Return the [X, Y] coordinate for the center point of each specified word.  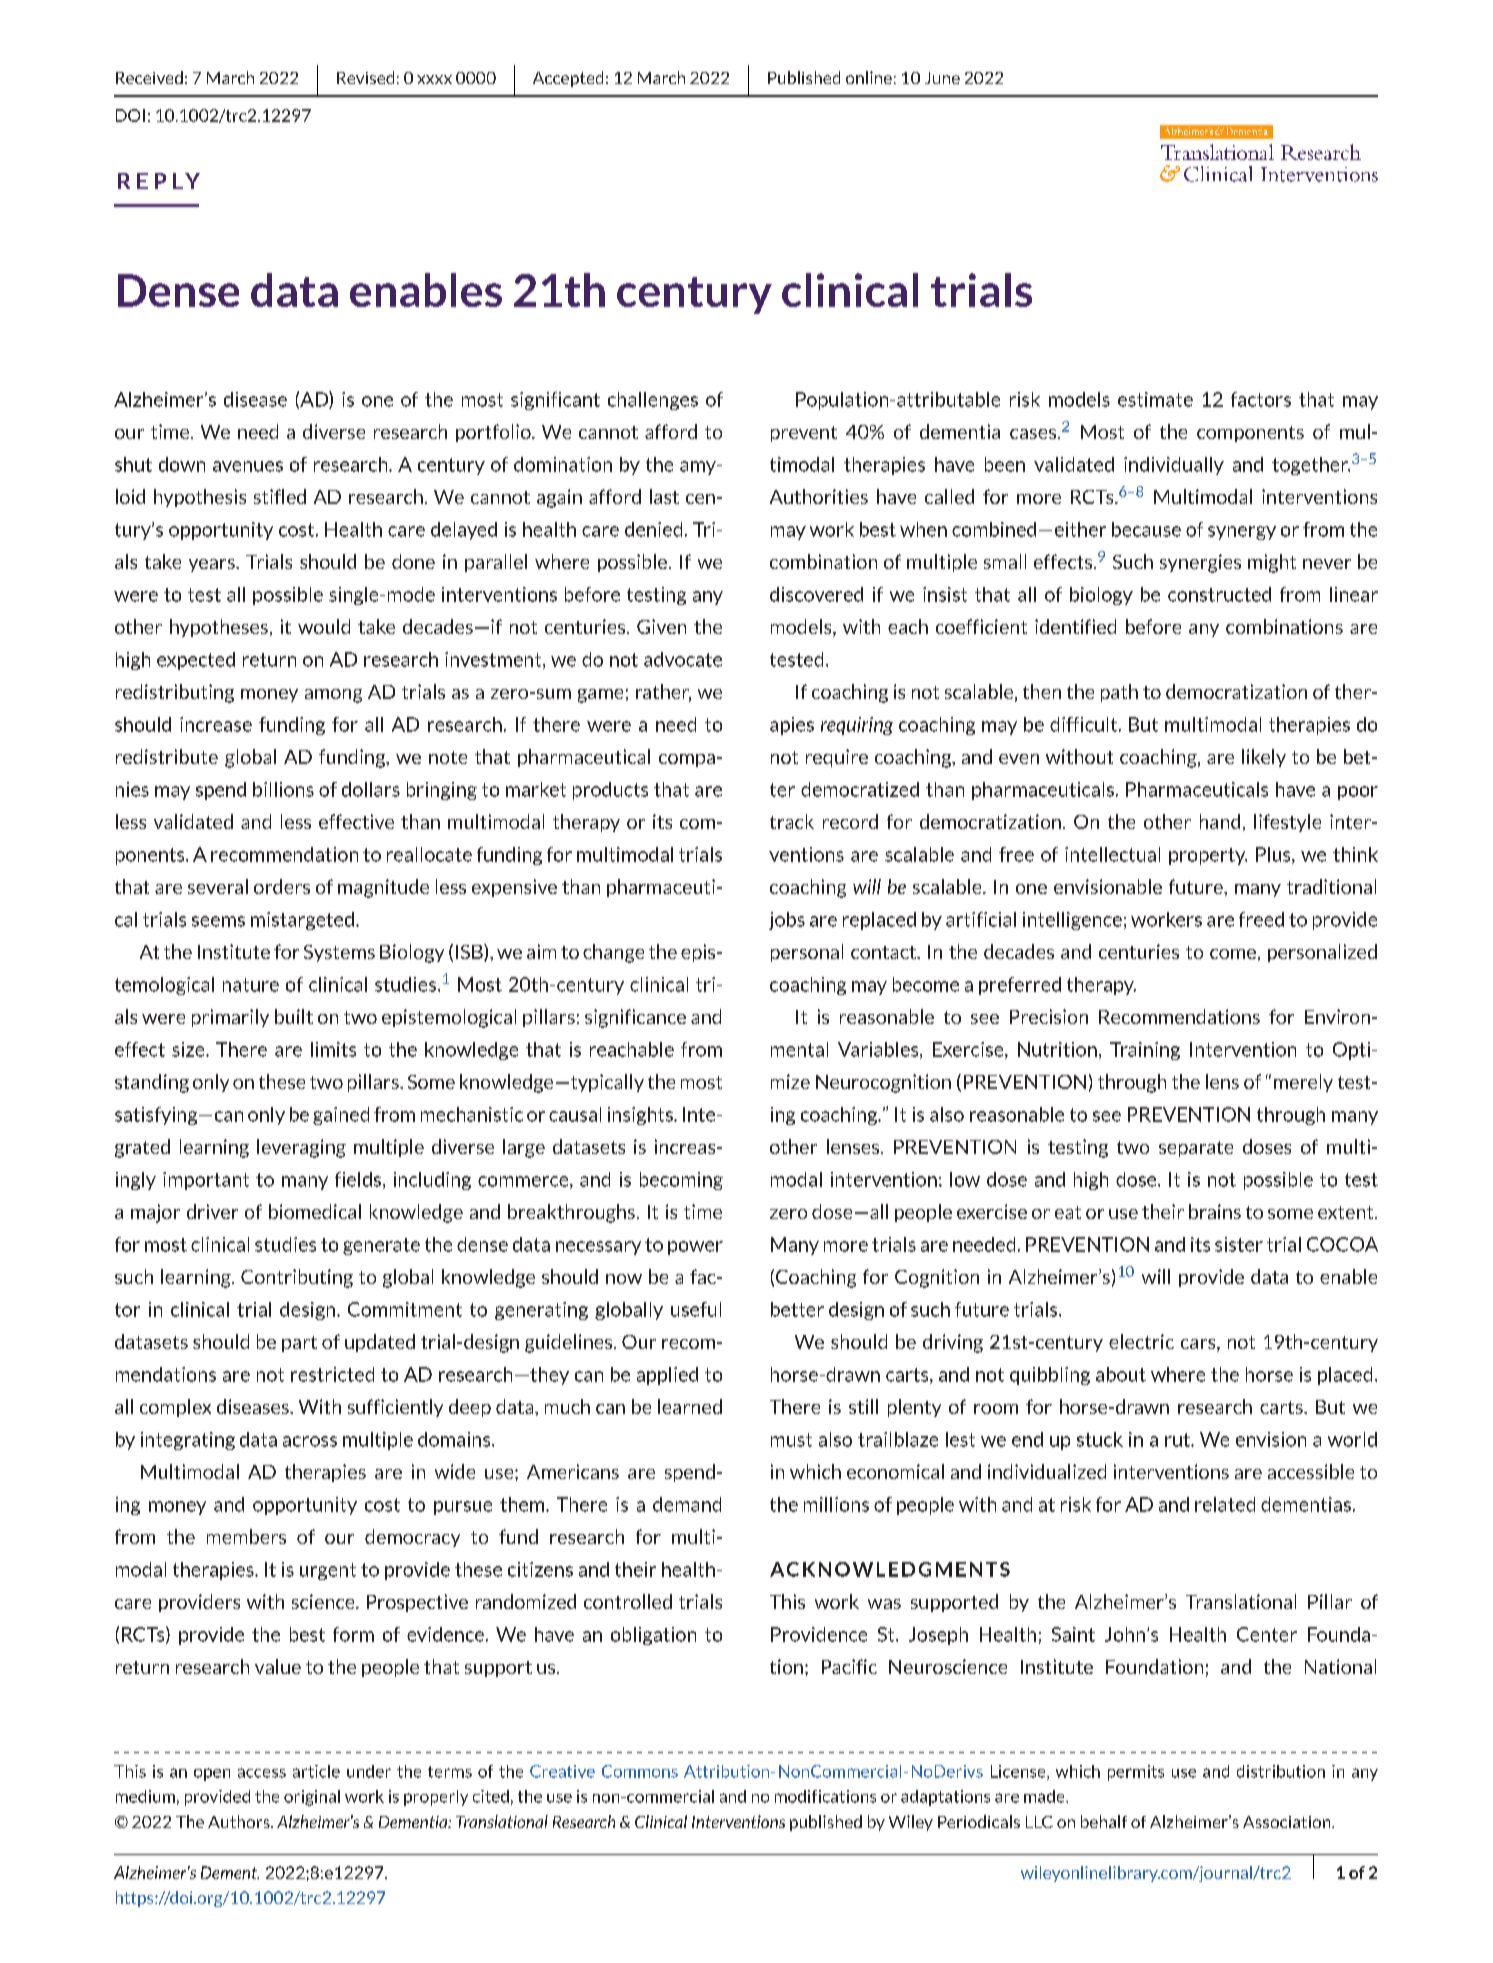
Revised [365, 77]
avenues [248, 466]
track [792, 821]
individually [1174, 466]
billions [283, 789]
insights [641, 1116]
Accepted [568, 79]
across [310, 1441]
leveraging [301, 1148]
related [1225, 1504]
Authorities [819, 496]
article [316, 1771]
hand [1220, 821]
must [791, 1440]
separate [1196, 1149]
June [942, 78]
